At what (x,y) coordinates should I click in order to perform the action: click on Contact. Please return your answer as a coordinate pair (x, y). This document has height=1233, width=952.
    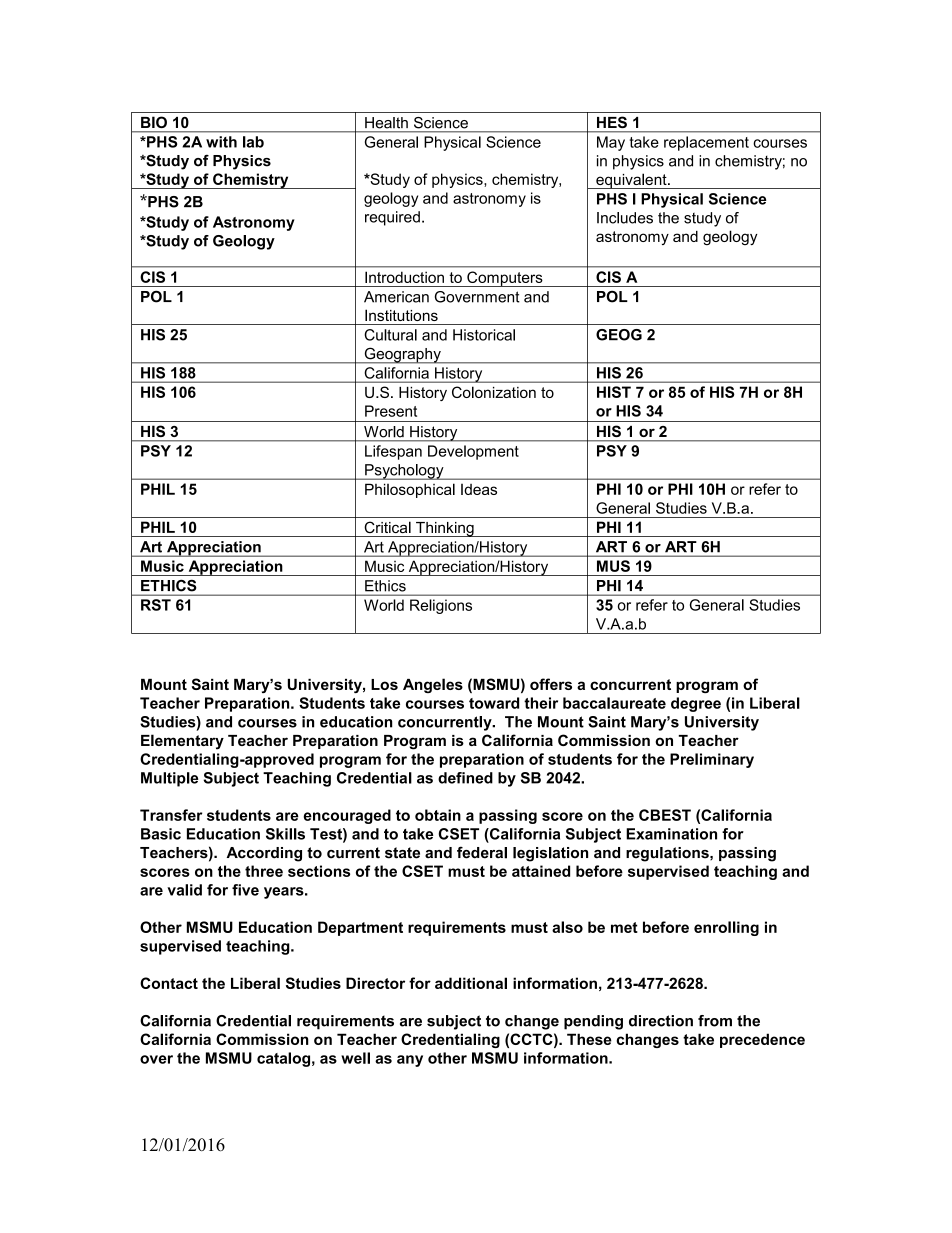
    Looking at the image, I should click on (169, 983).
